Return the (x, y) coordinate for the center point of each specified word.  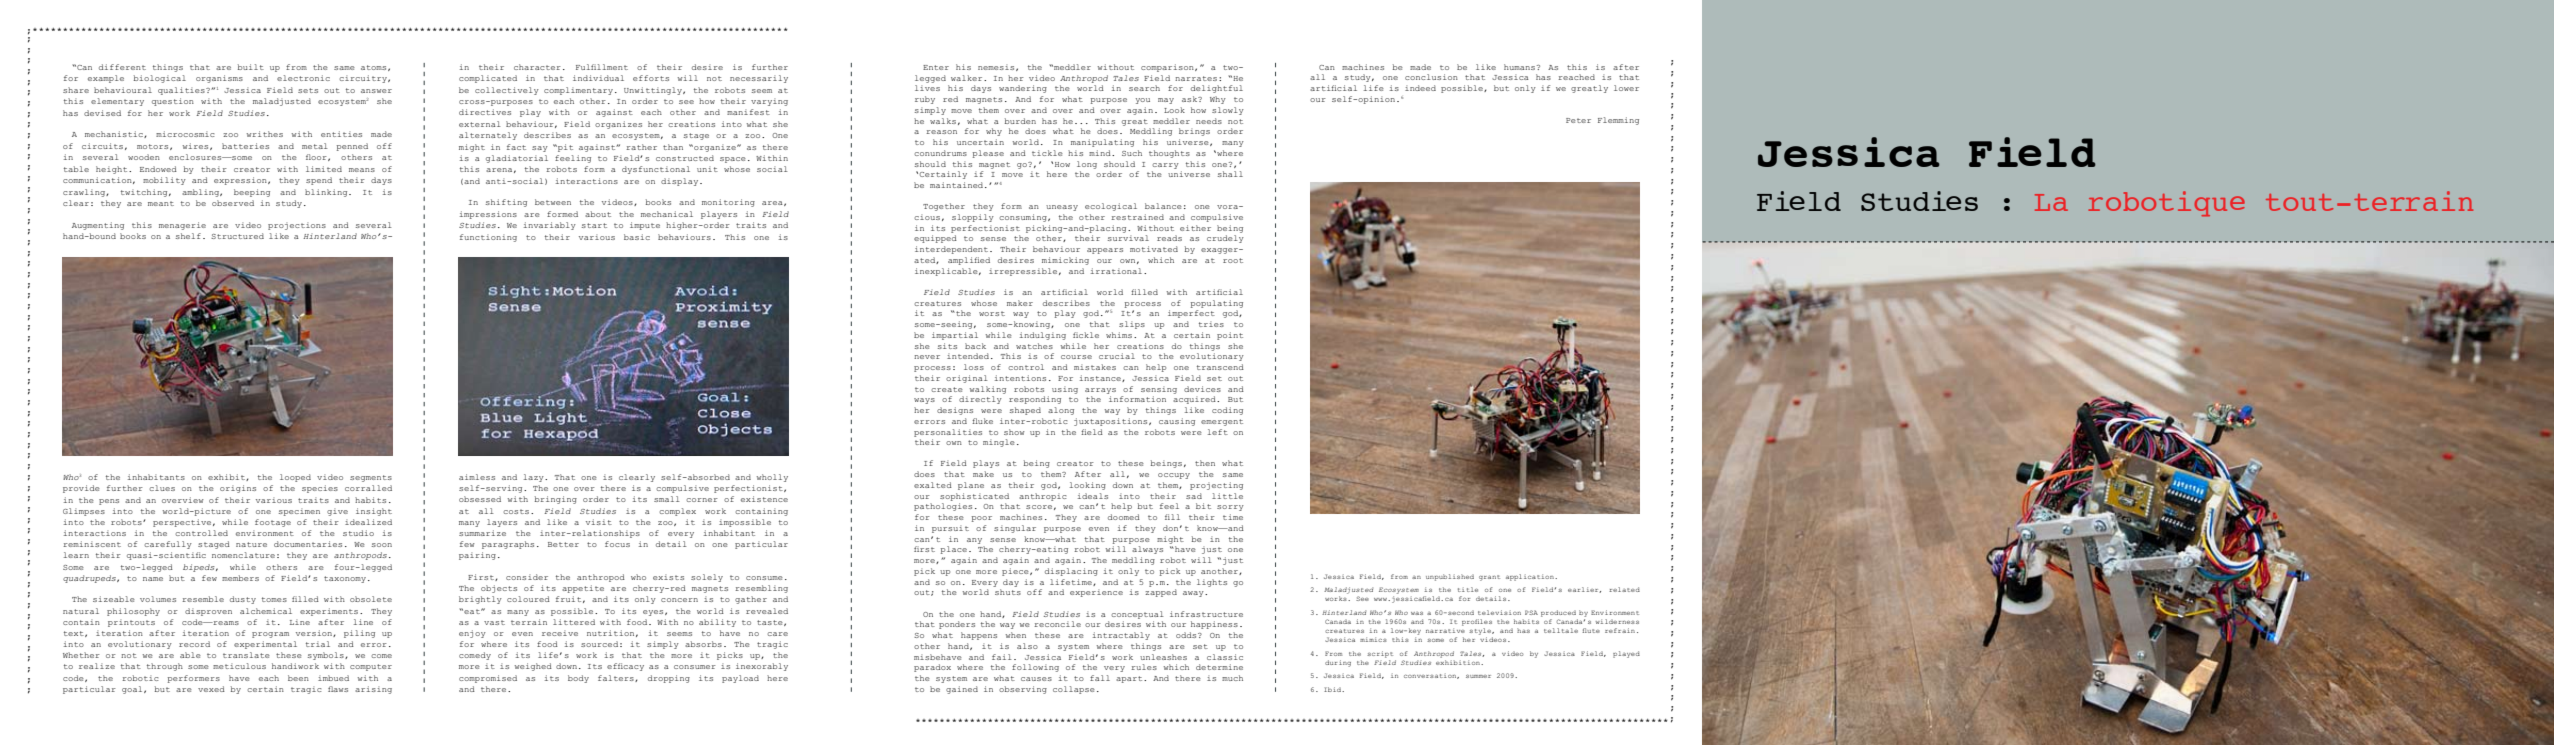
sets (308, 90)
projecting (1216, 486)
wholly (772, 478)
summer (1478, 676)
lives (927, 88)
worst (992, 313)
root (1233, 260)
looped (295, 478)
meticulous (239, 666)
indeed (1420, 88)
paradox (932, 668)
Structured (237, 236)
